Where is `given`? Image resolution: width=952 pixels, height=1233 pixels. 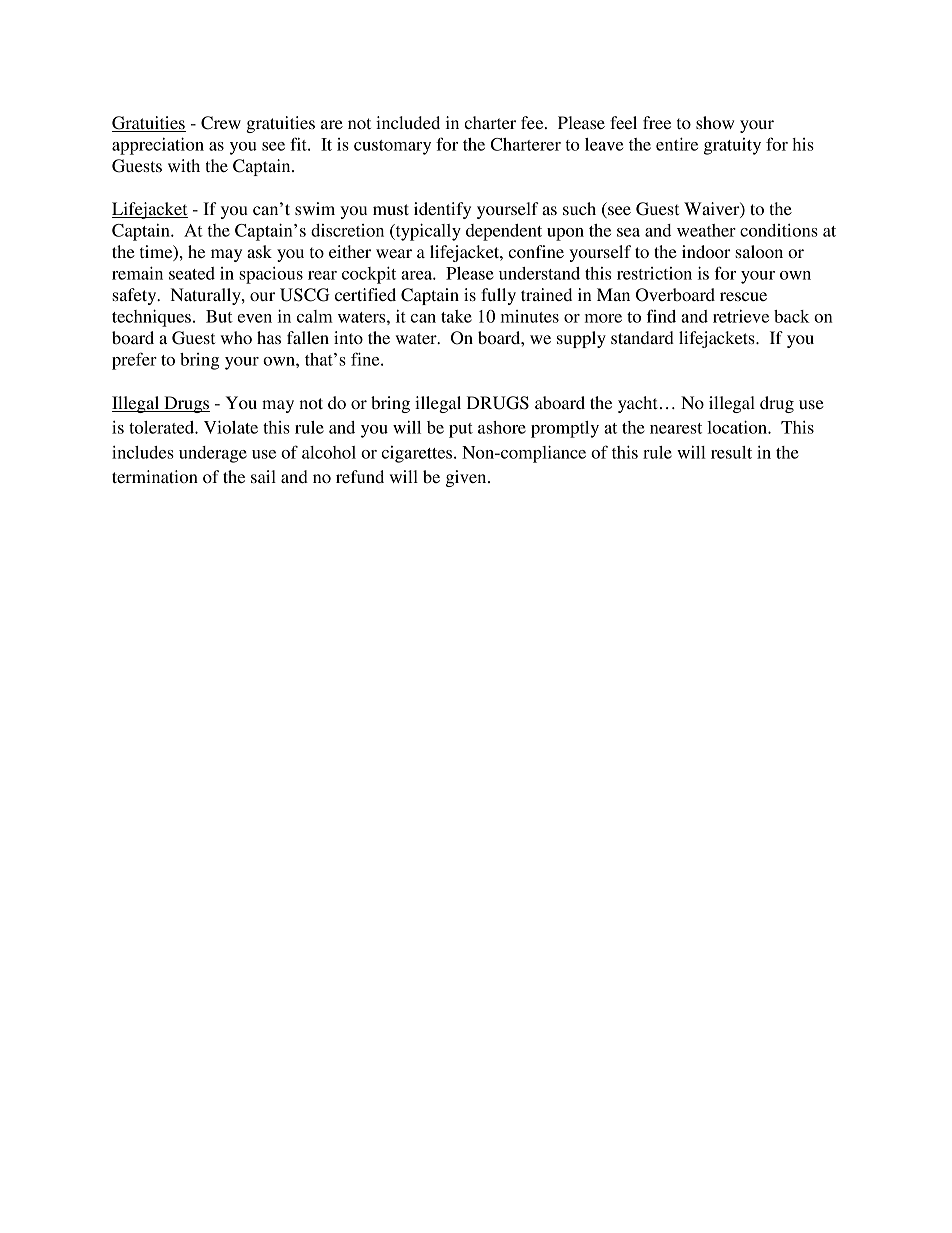 given is located at coordinates (467, 478).
